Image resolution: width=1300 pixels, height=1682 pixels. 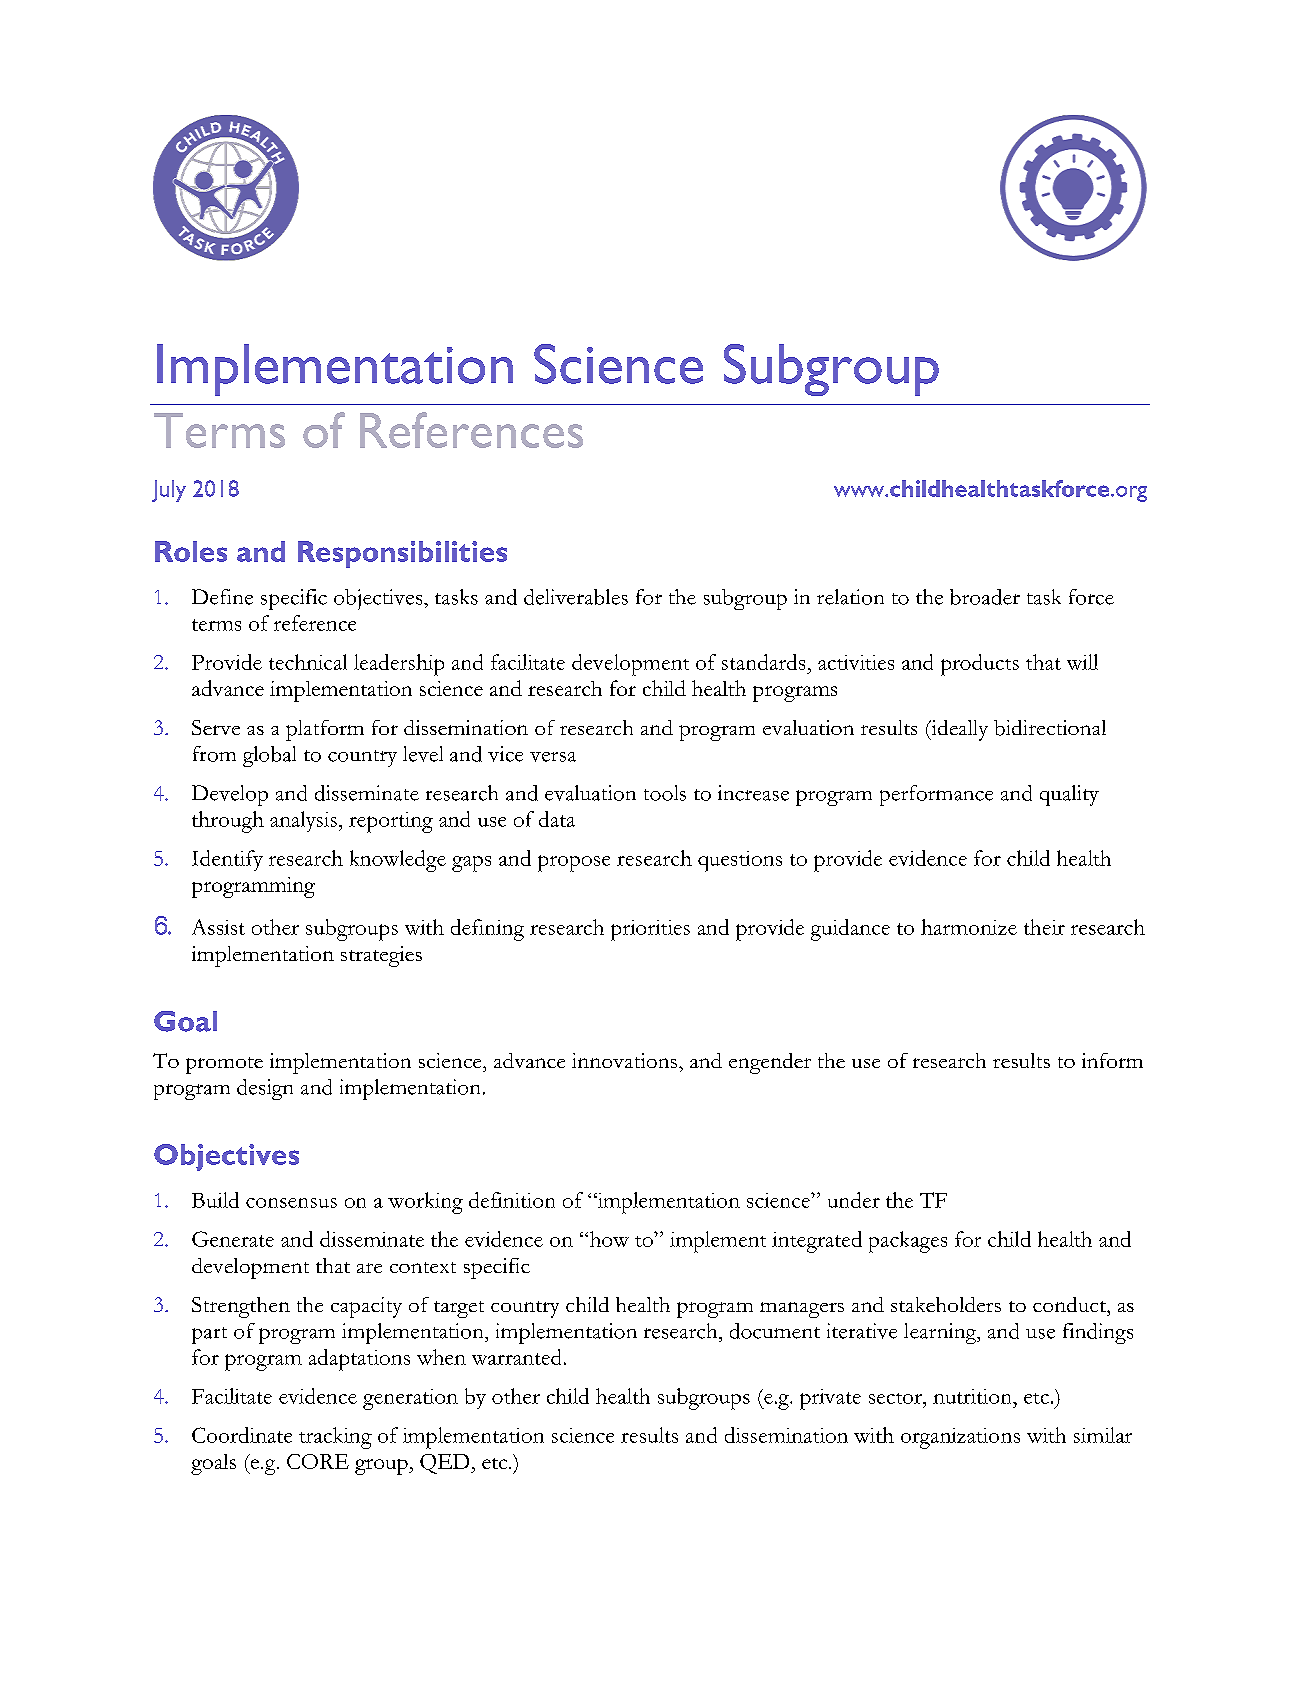 What do you see at coordinates (960, 1438) in the document?
I see `organizations` at bounding box center [960, 1438].
